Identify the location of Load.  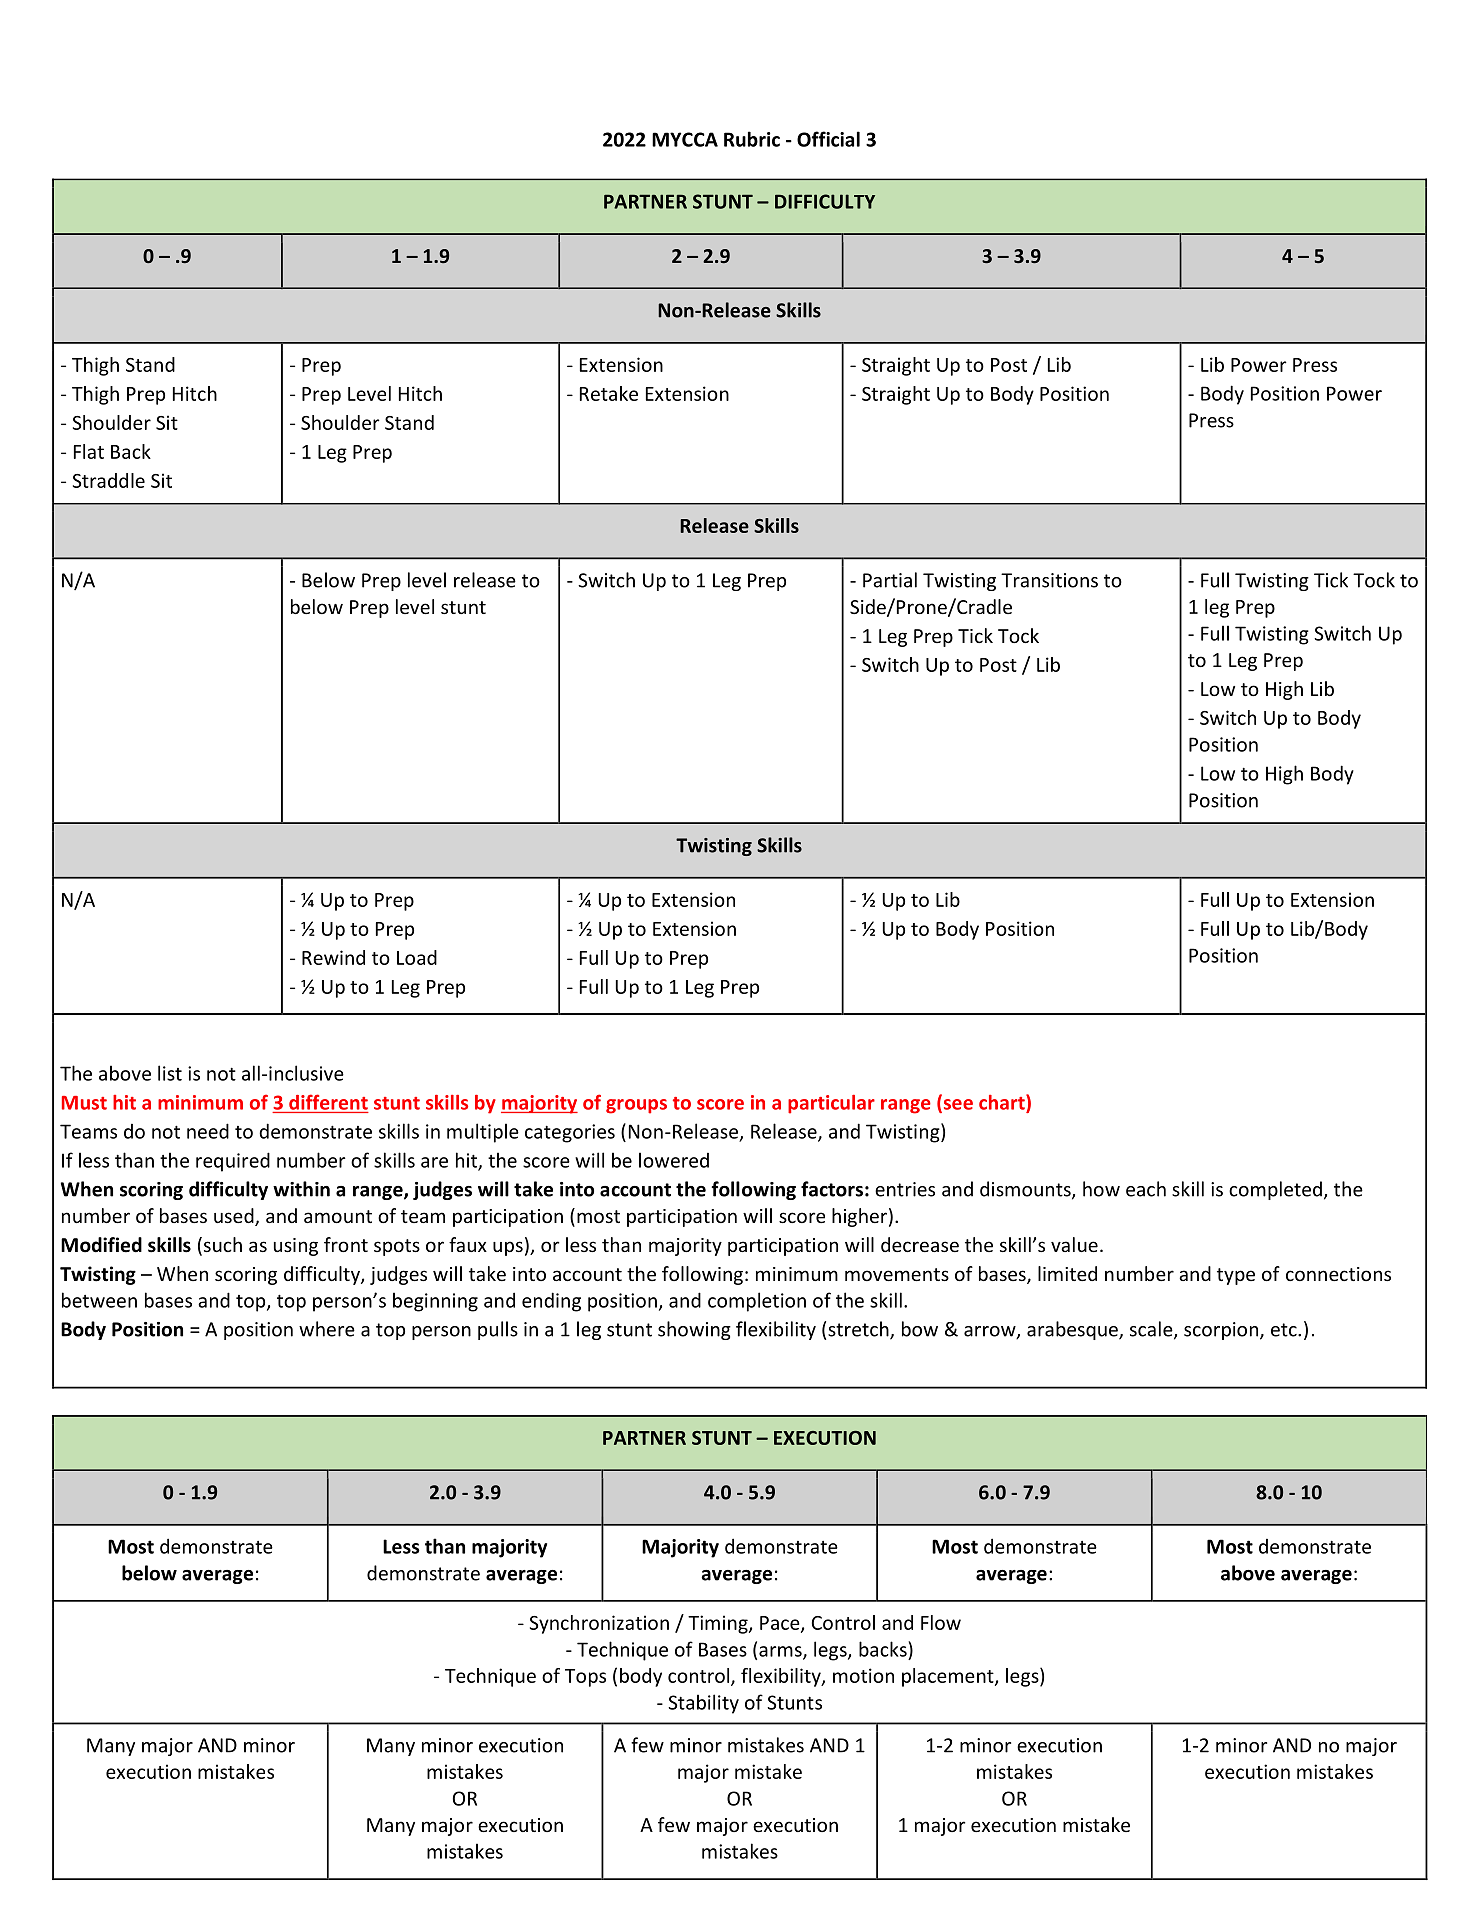
(417, 957).
